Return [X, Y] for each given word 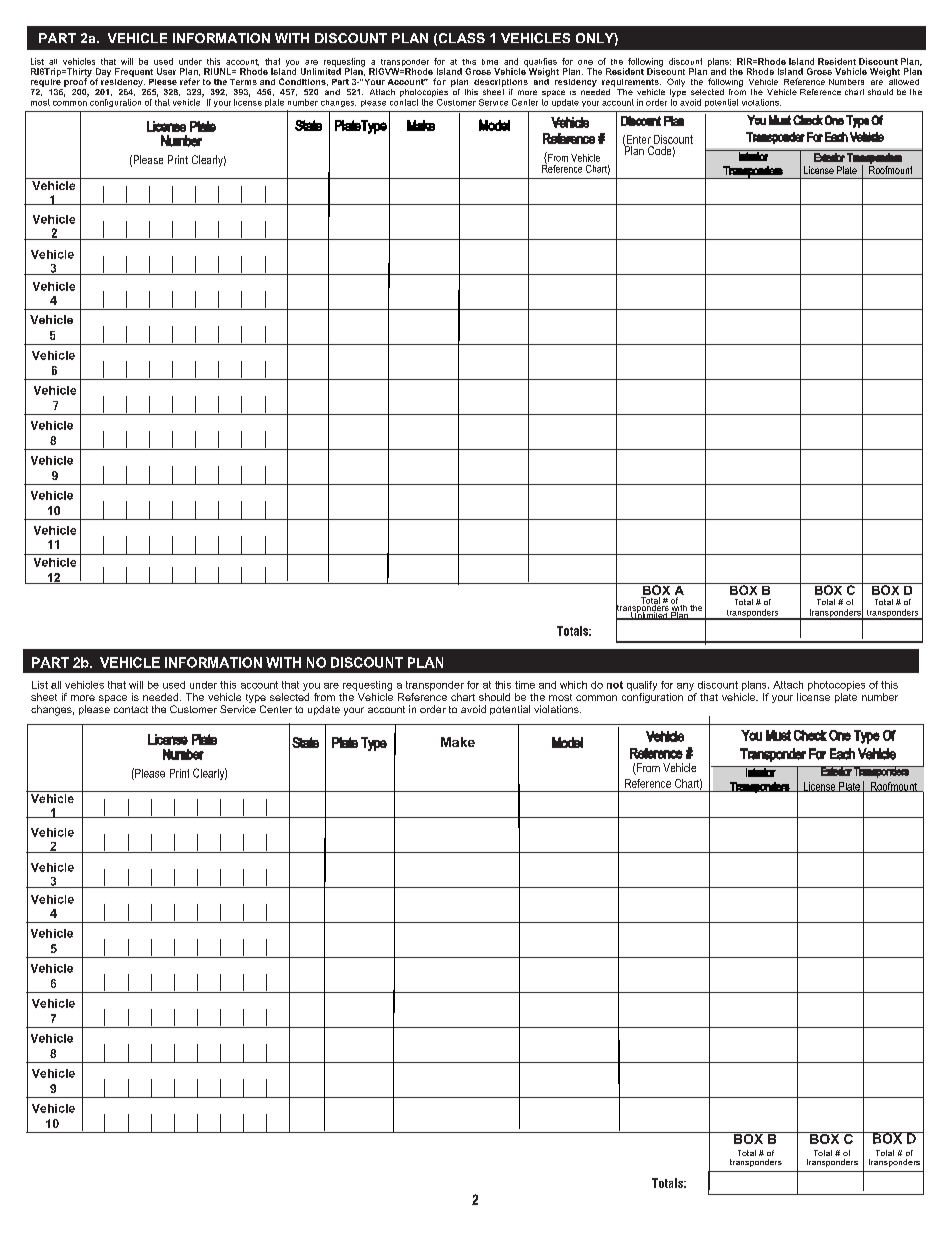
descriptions [501, 83]
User [166, 71]
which [573, 685]
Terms [243, 82]
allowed [903, 80]
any [685, 687]
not [615, 685]
